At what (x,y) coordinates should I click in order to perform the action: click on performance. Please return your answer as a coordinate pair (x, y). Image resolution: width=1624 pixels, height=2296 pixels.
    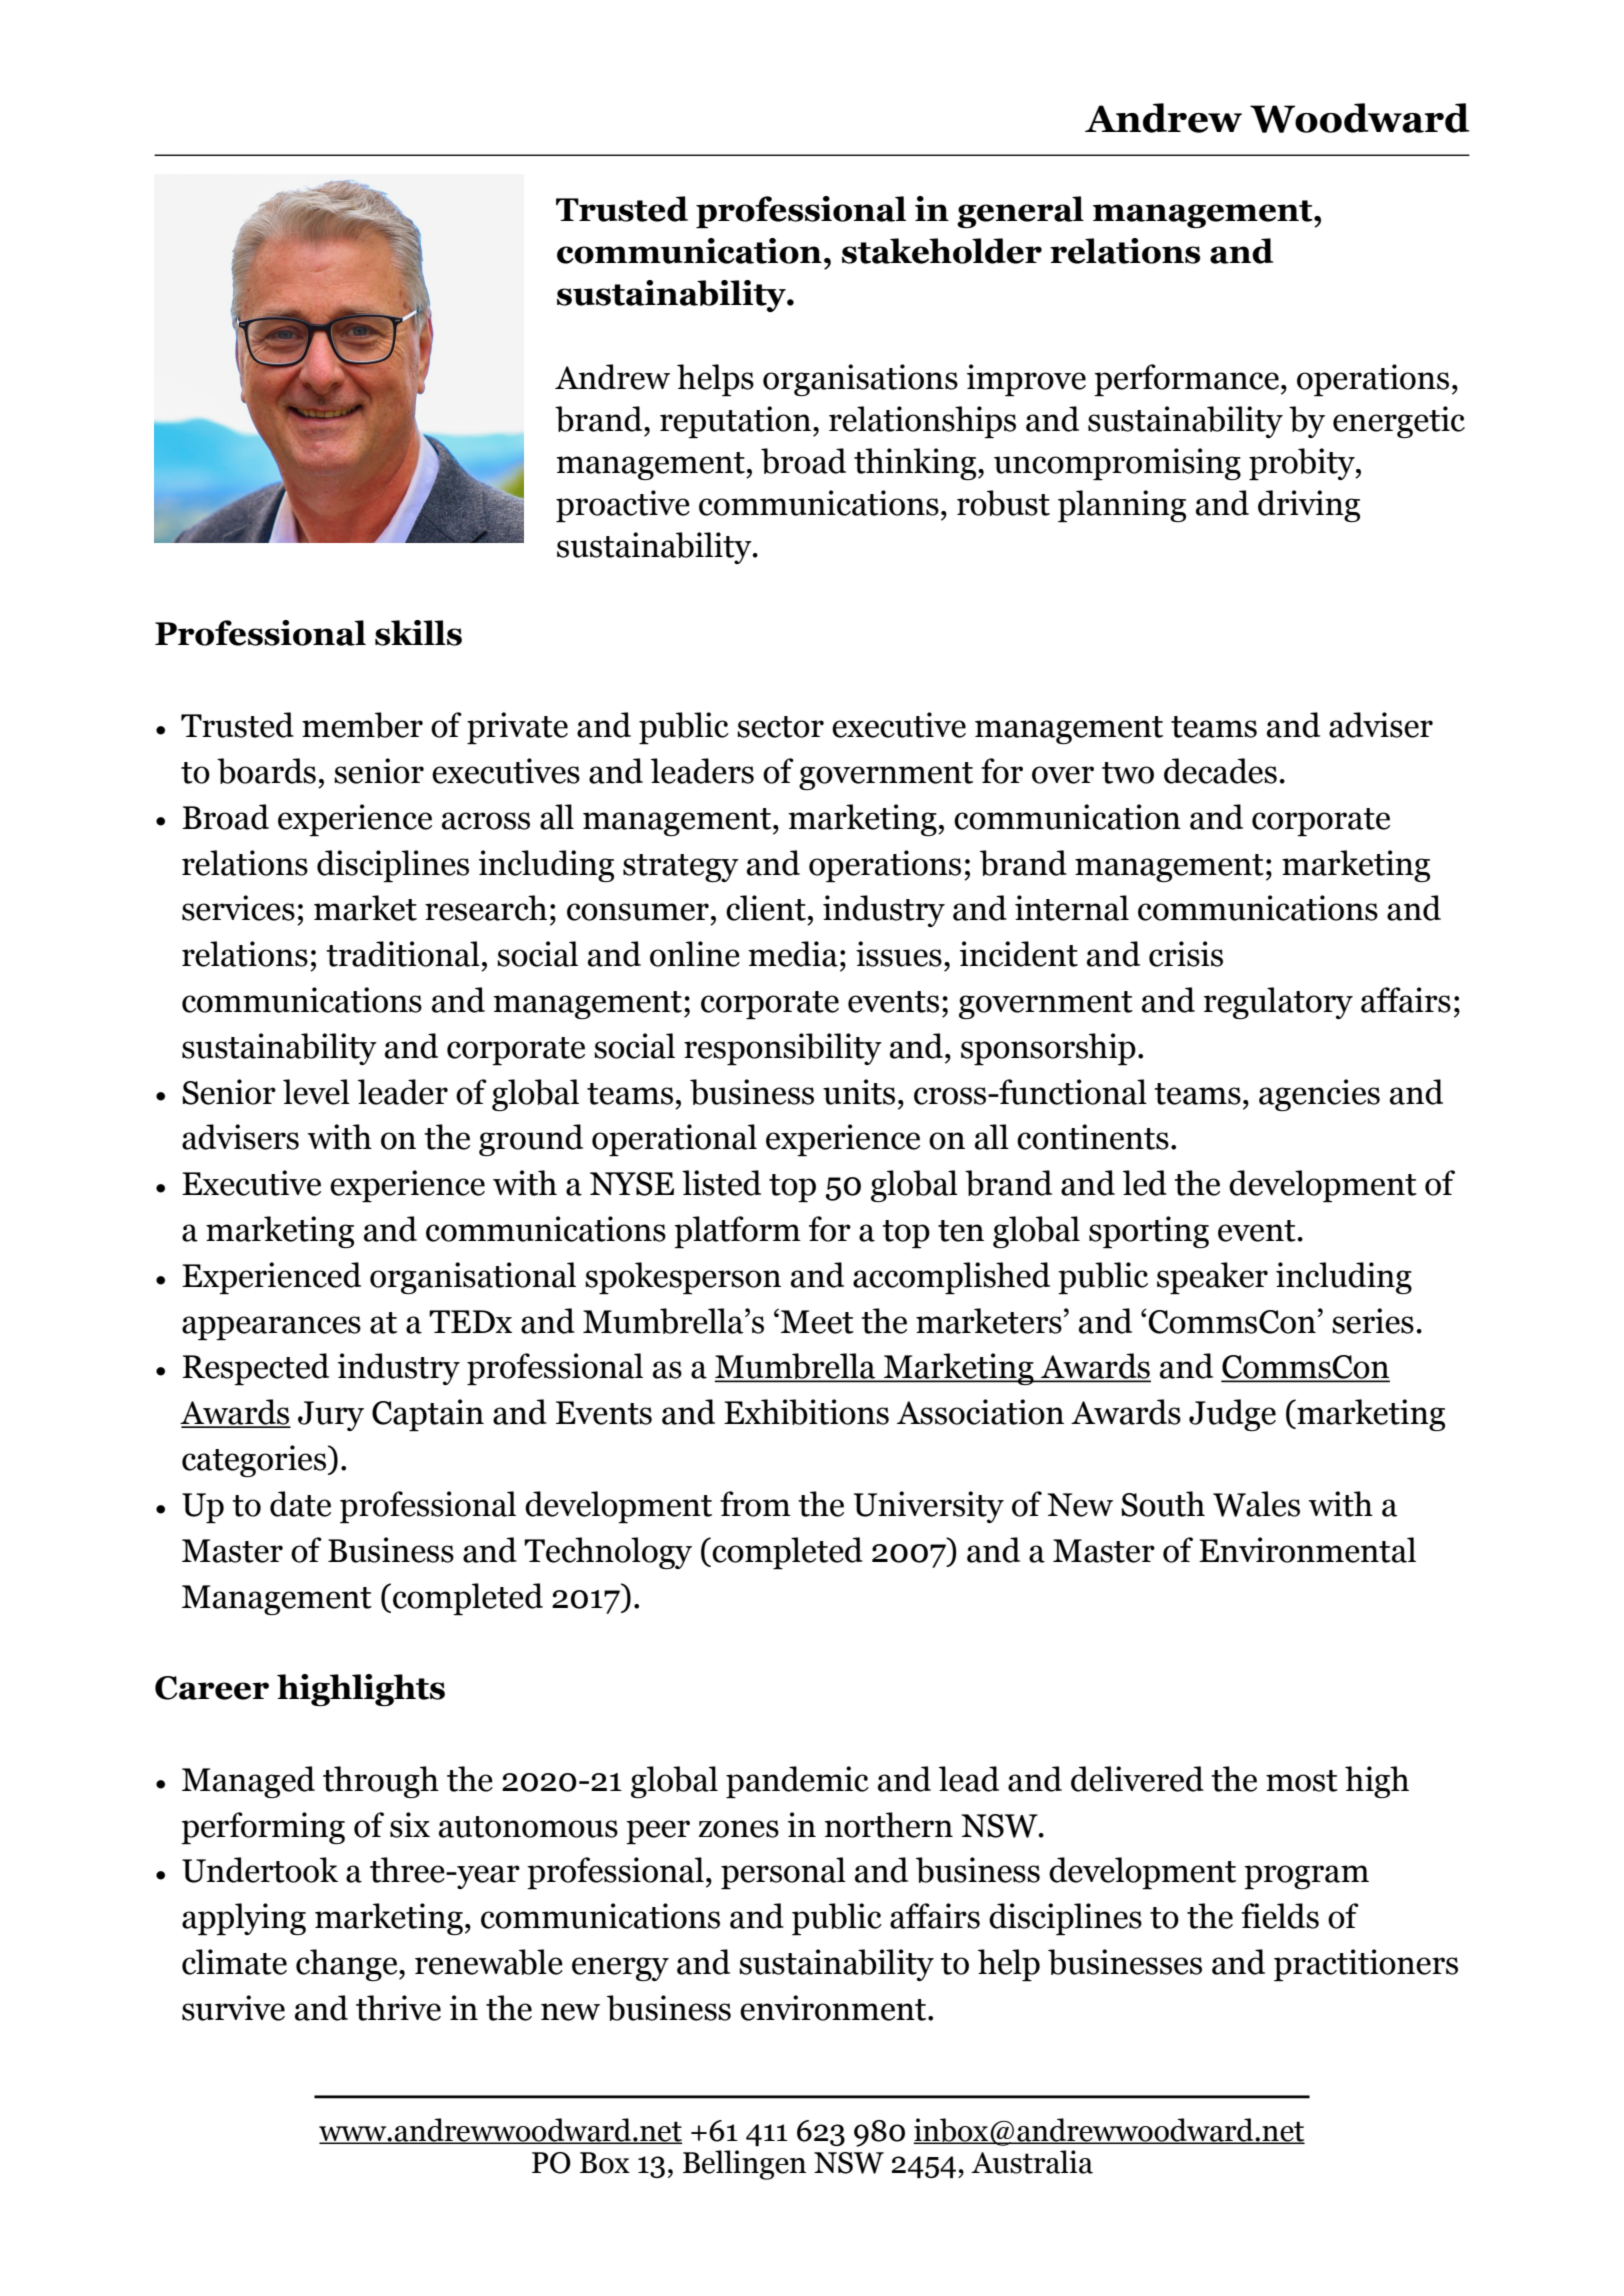
    Looking at the image, I should click on (1186, 380).
